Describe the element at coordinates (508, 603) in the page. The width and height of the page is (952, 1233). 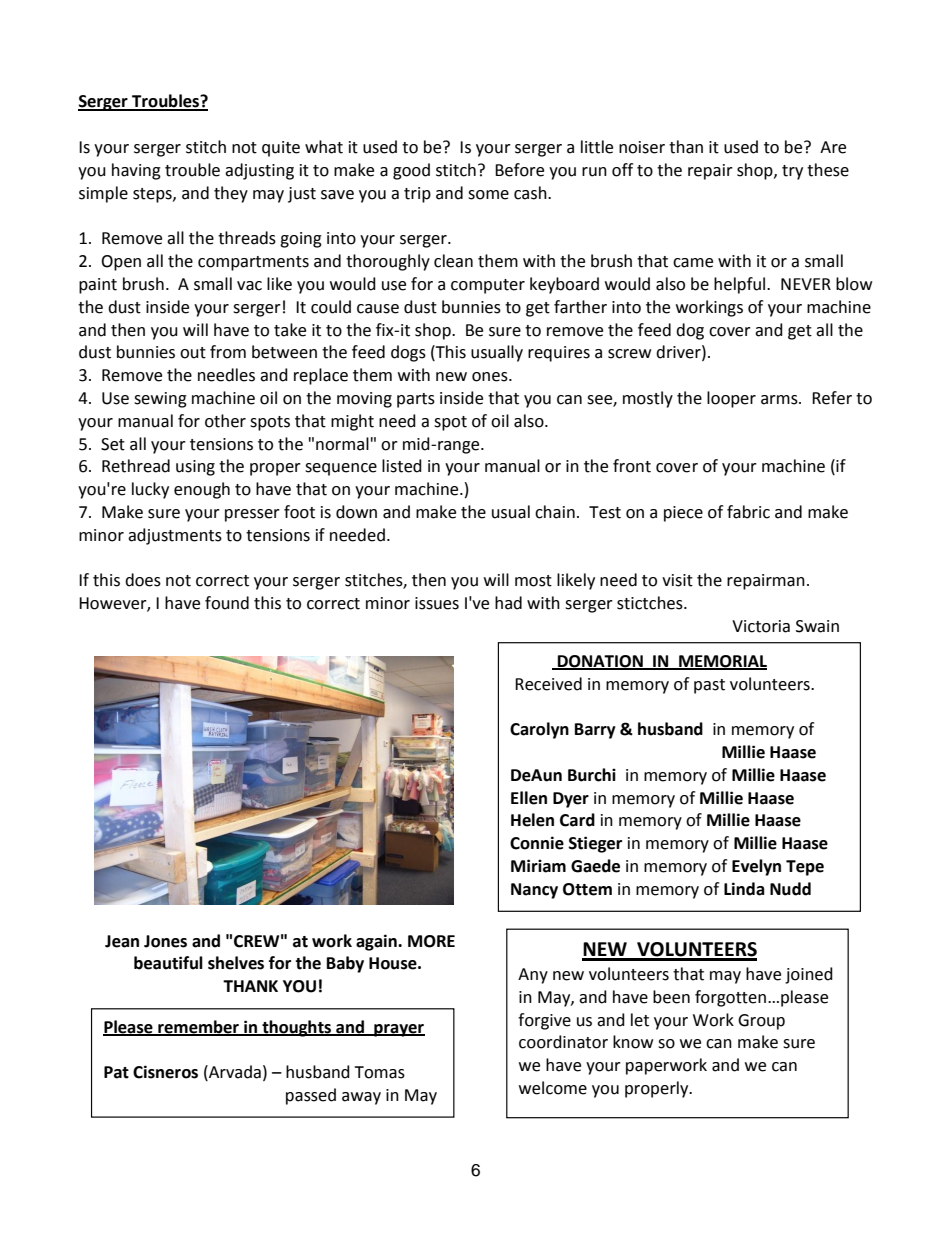
I see `had` at that location.
